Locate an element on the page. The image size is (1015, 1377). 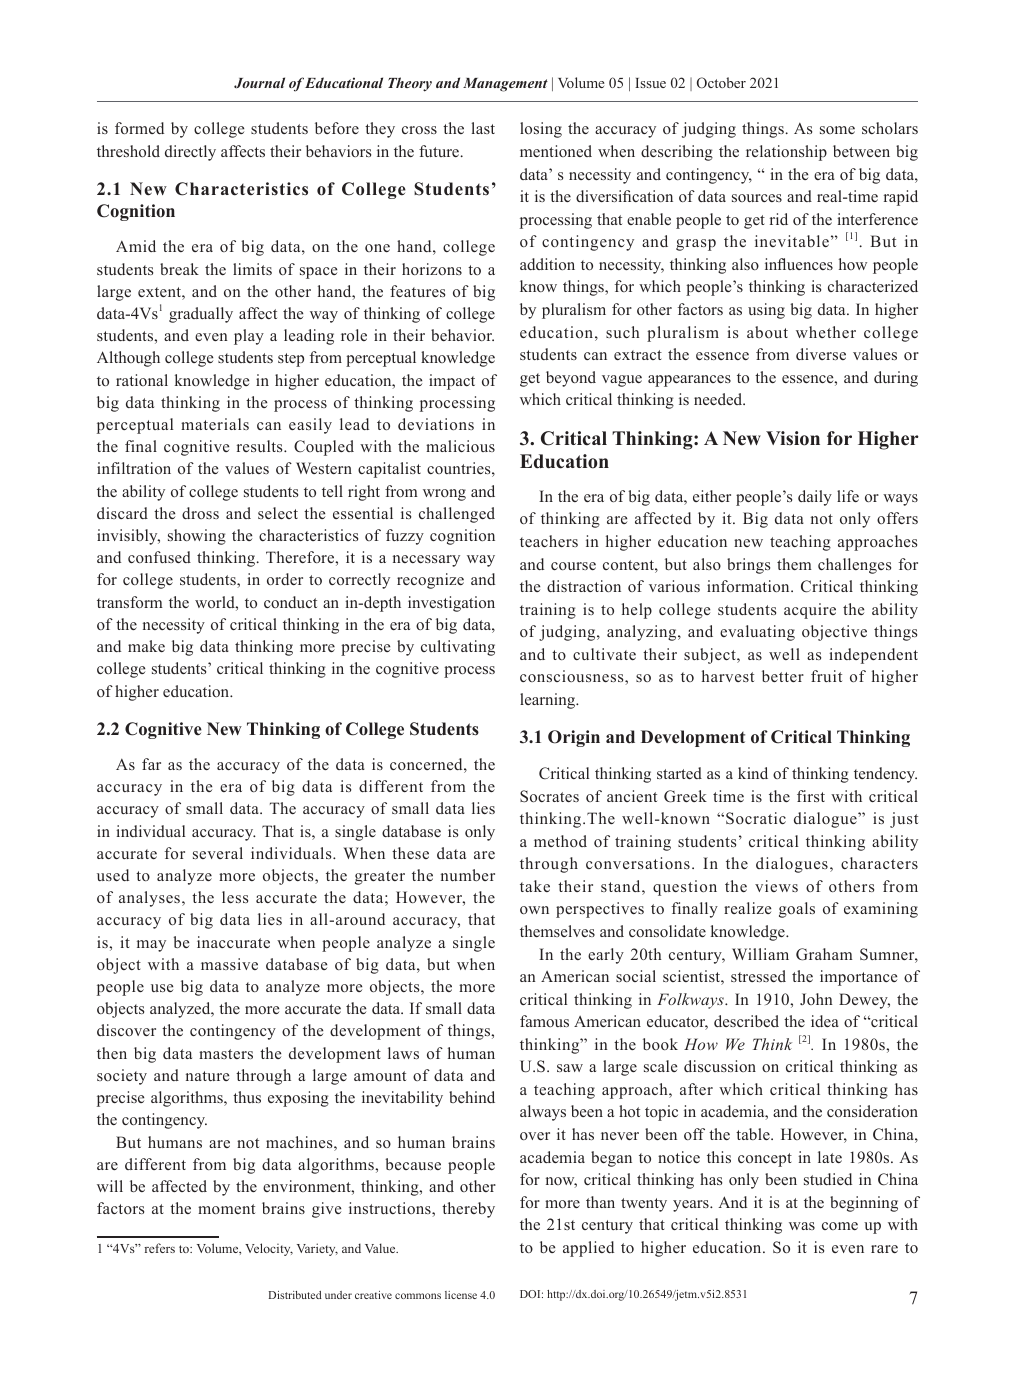
some is located at coordinates (837, 130).
